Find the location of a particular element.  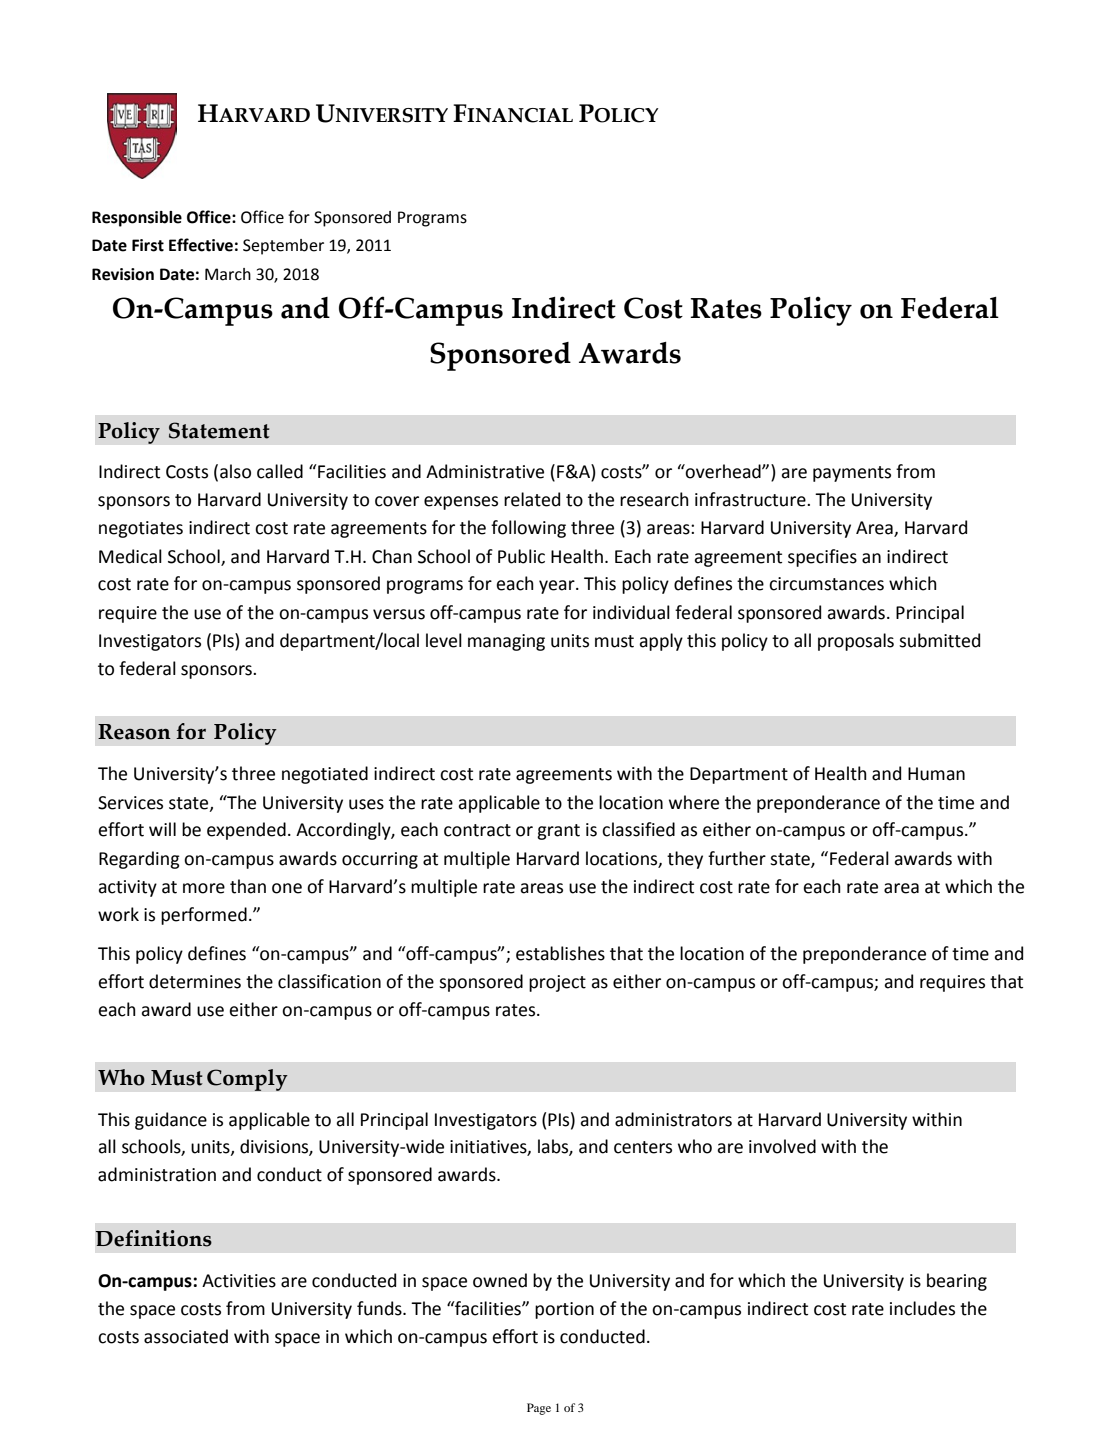

establishes is located at coordinates (560, 953).
